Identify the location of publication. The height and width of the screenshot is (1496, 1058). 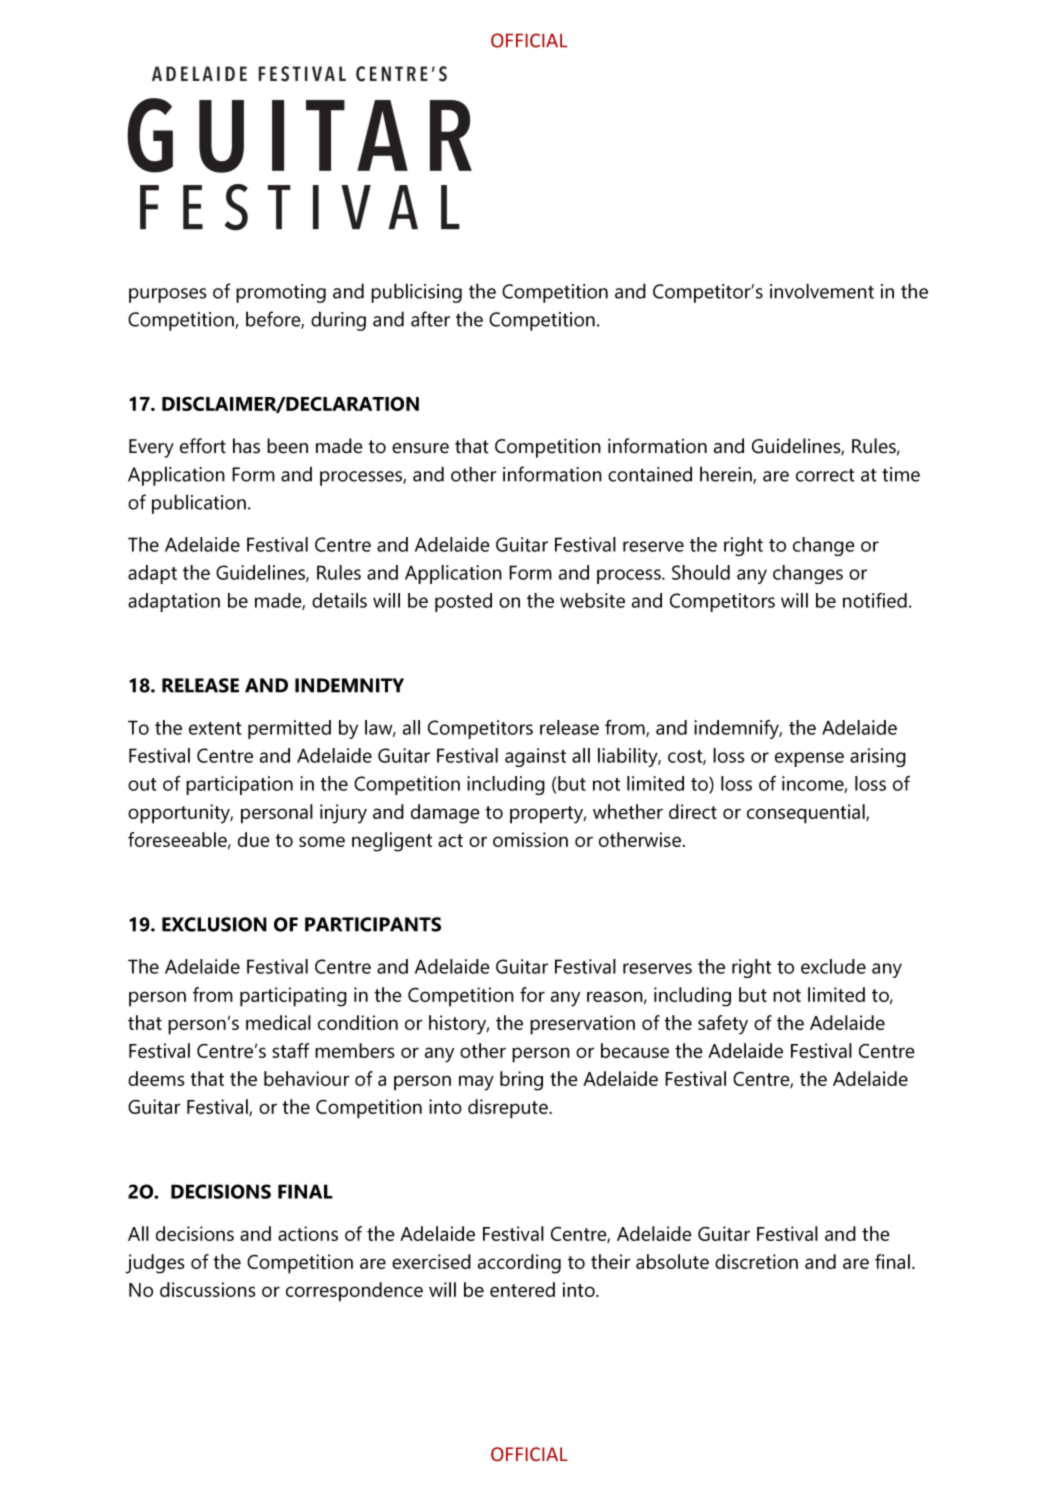
(199, 504).
